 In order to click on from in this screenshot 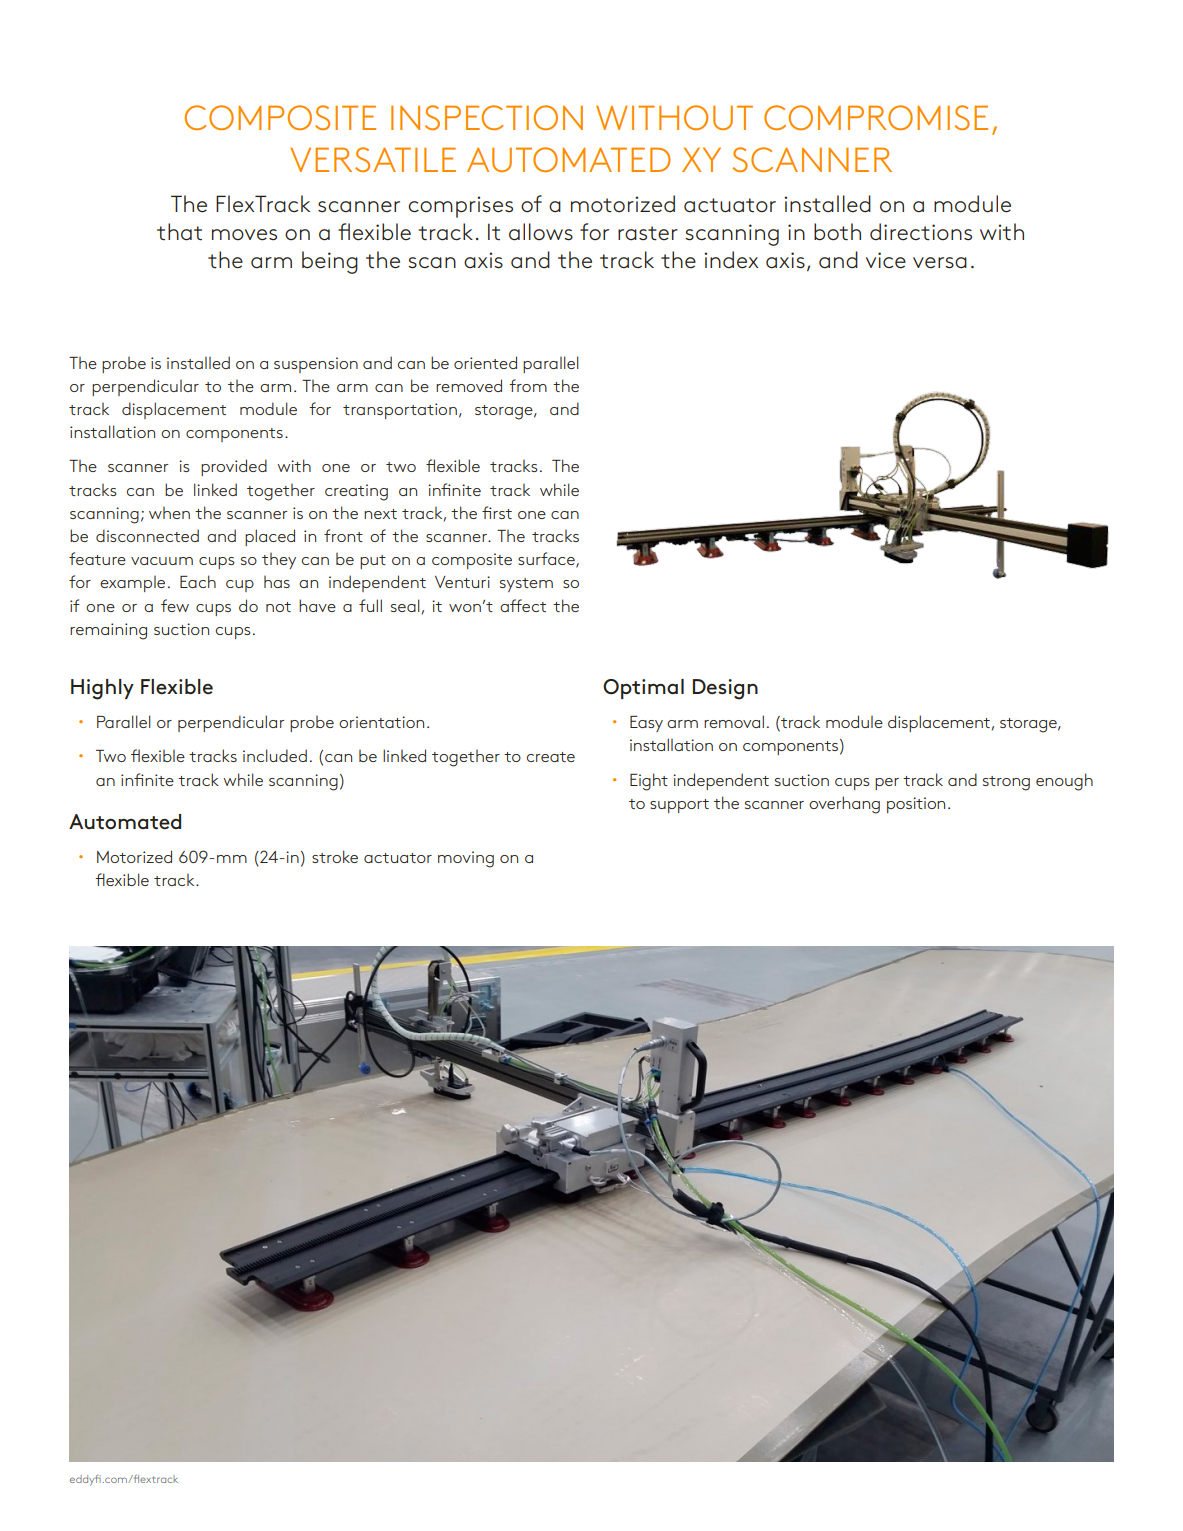, I will do `click(528, 385)`.
